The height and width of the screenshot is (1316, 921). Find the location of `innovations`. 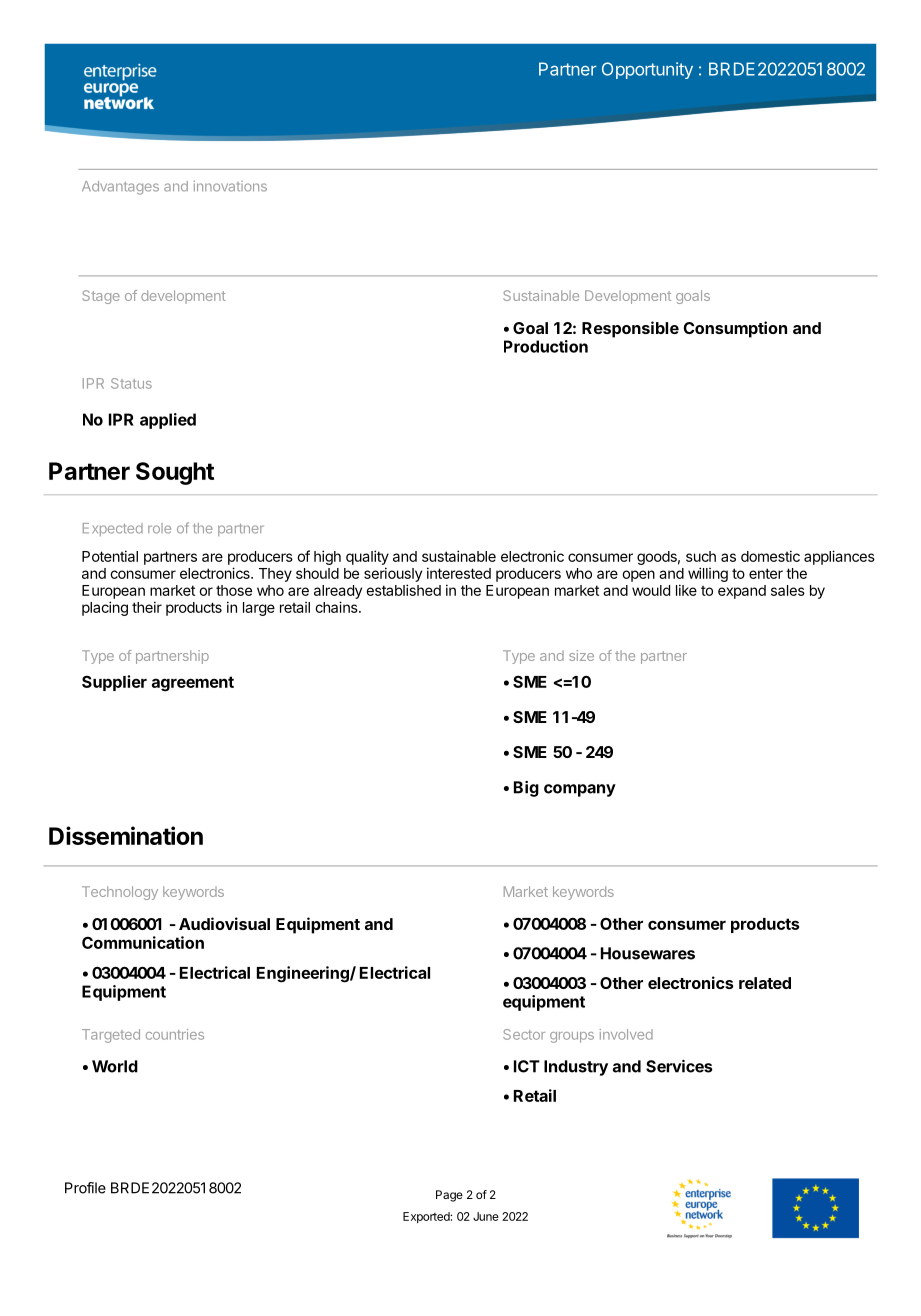

innovations is located at coordinates (230, 186).
